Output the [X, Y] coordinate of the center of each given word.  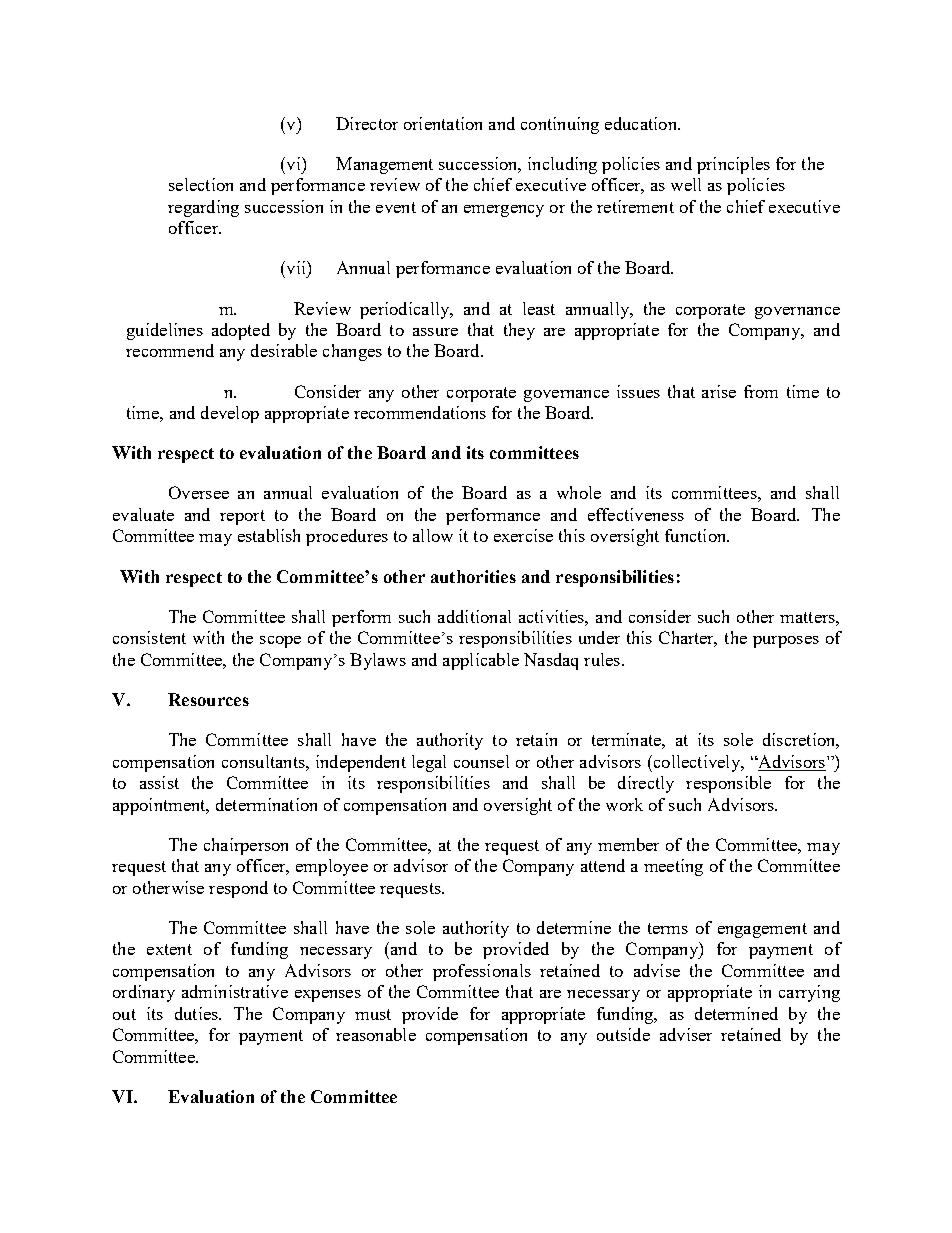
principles [733, 165]
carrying [809, 993]
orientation [443, 123]
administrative [235, 991]
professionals [482, 972]
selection [201, 184]
